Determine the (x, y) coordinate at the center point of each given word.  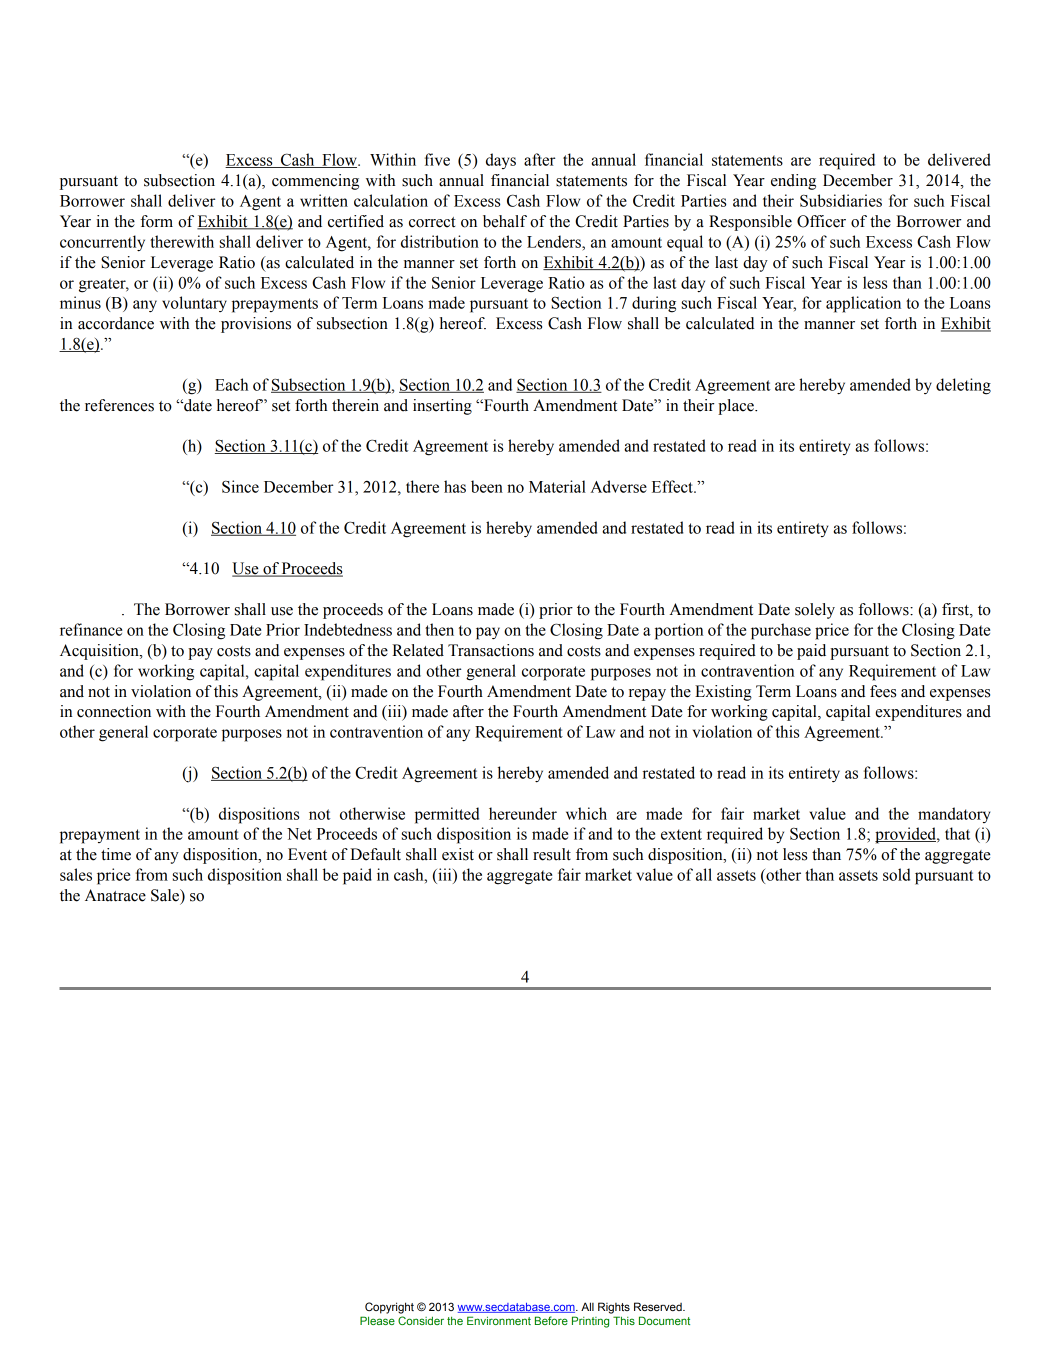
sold (896, 874)
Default (375, 854)
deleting (963, 386)
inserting (442, 407)
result (552, 854)
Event (307, 854)
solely (815, 611)
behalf (505, 221)
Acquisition (100, 652)
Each (231, 384)
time (116, 854)
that (957, 833)
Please (377, 1320)
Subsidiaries (841, 200)
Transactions (491, 650)
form (156, 221)
